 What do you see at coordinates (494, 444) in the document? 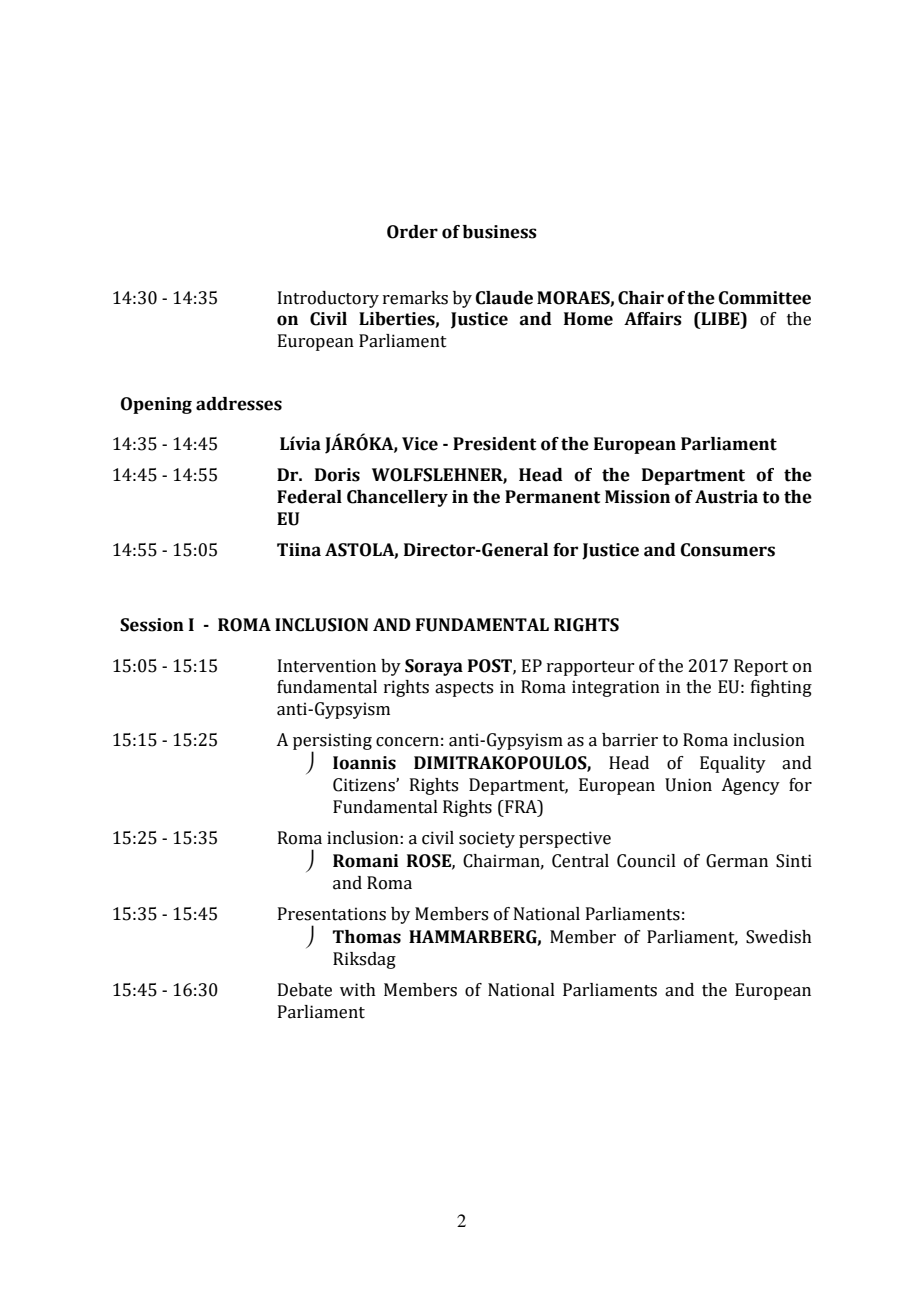
I see `President` at bounding box center [494, 444].
